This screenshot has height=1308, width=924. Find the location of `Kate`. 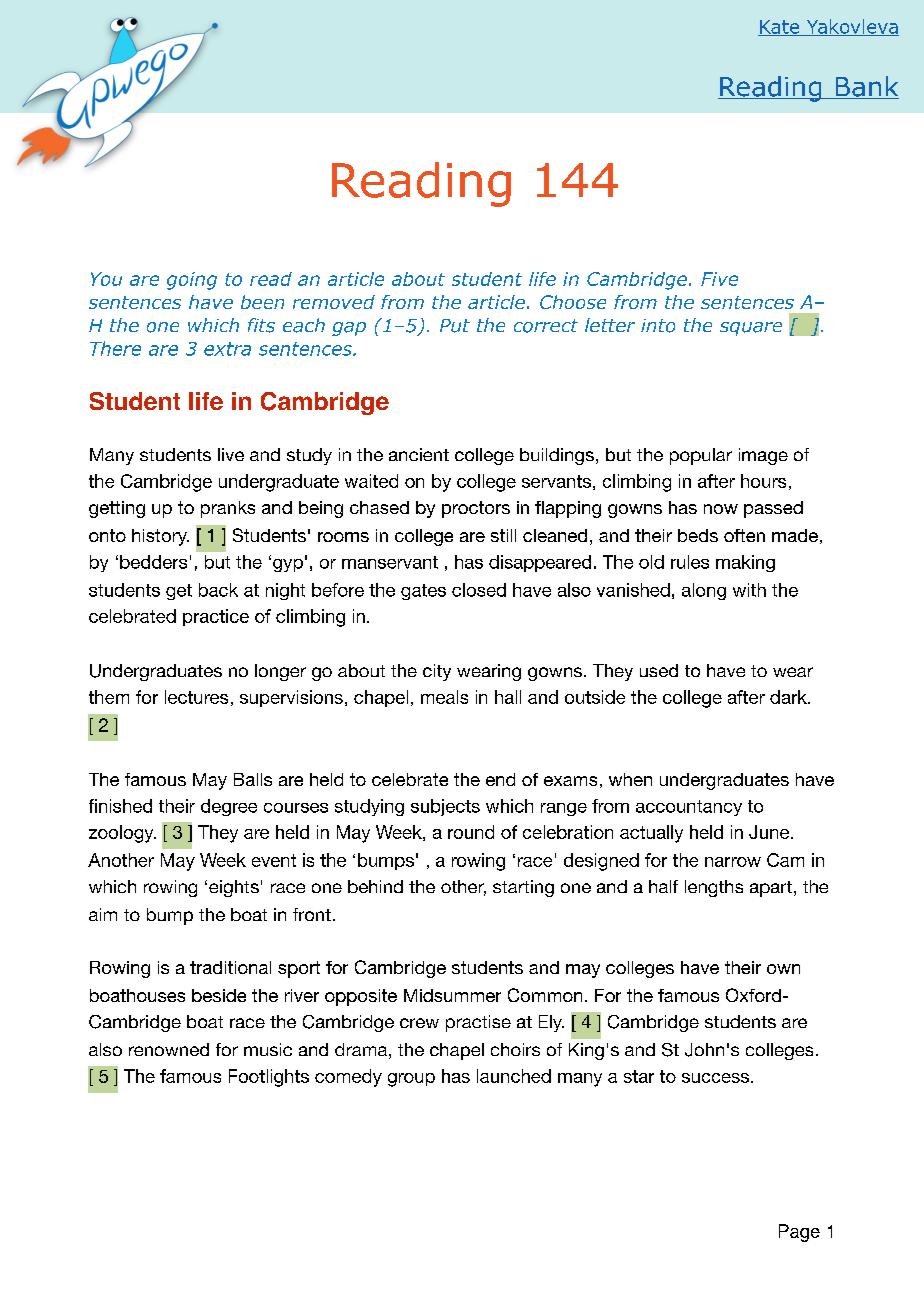

Kate is located at coordinates (780, 28).
